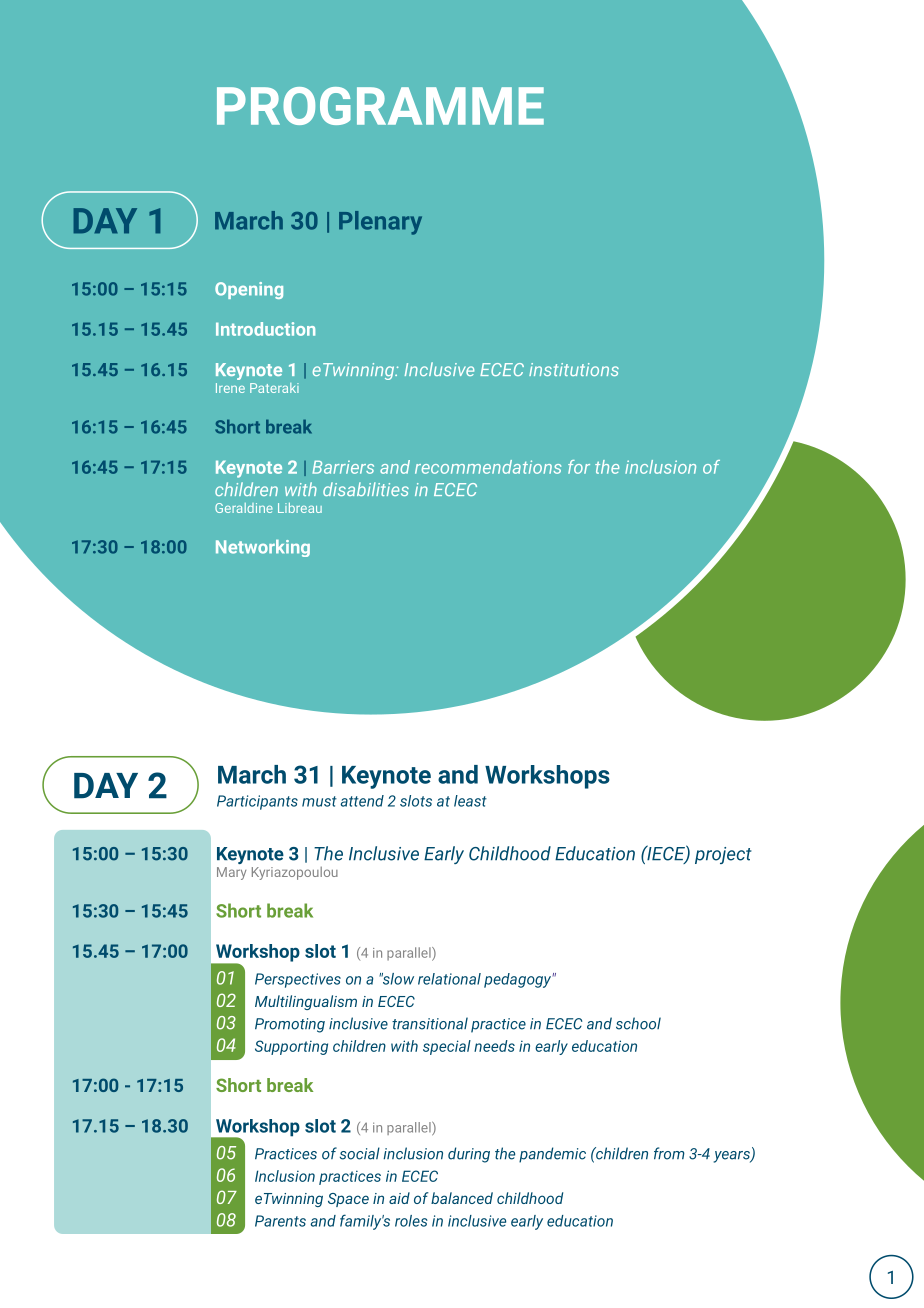 The width and height of the image is (924, 1308). I want to click on PROGRAMME, so click(380, 106).
